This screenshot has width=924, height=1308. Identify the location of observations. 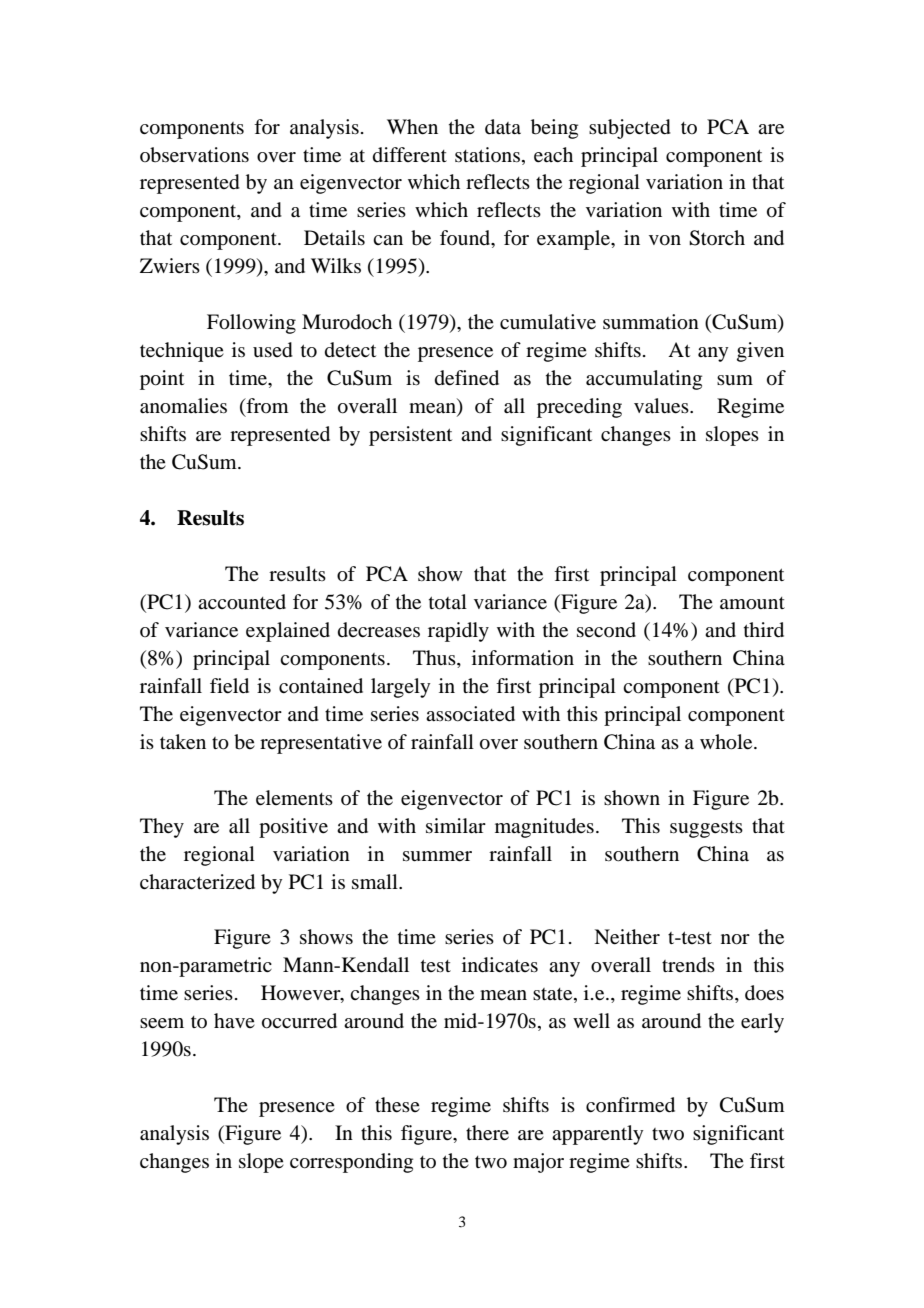
(194, 155).
